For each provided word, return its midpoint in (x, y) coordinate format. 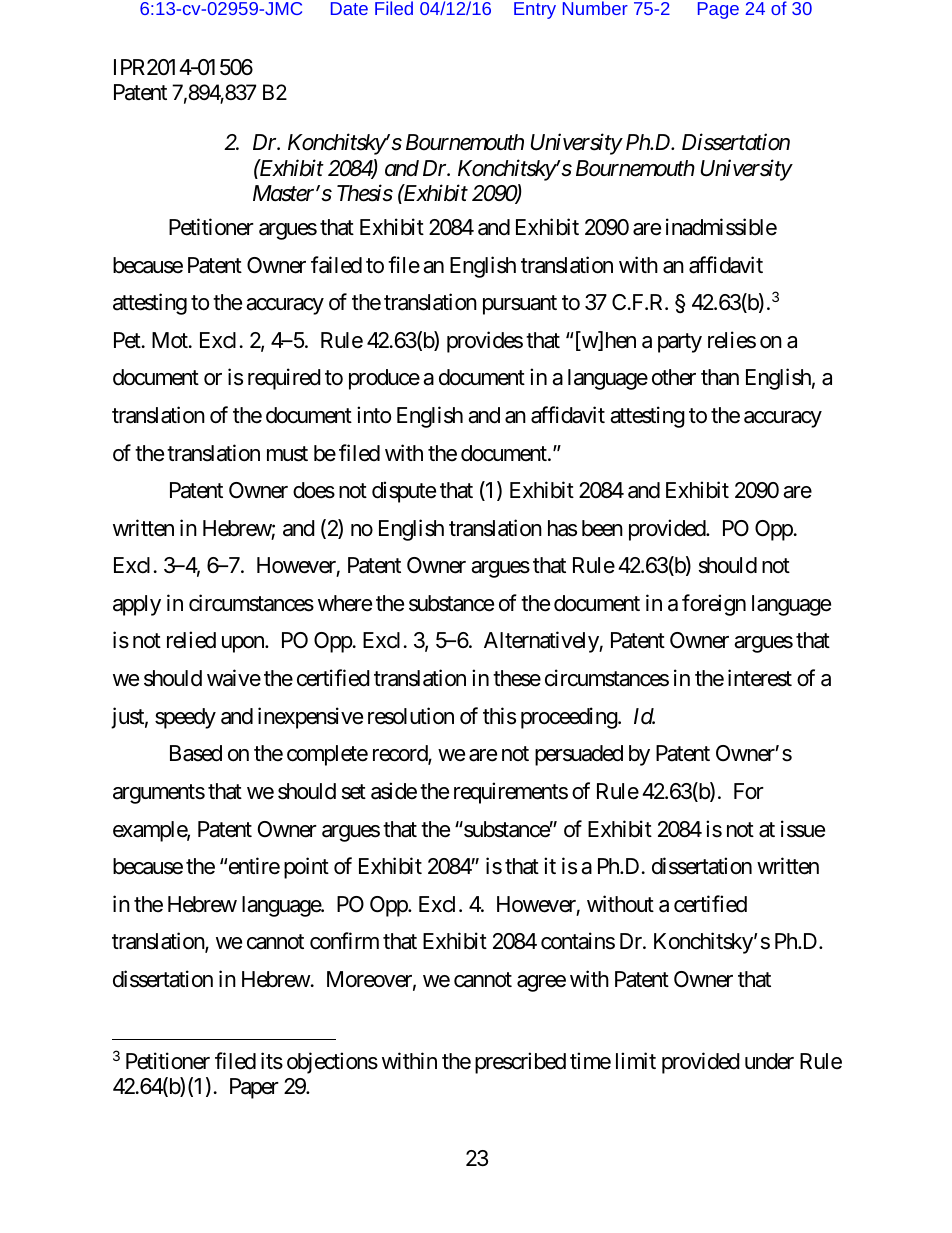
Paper (254, 1088)
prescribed (520, 1063)
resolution (411, 716)
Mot (171, 340)
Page (718, 10)
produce (384, 379)
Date (349, 8)
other (674, 377)
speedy (185, 718)
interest (760, 678)
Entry (535, 10)
